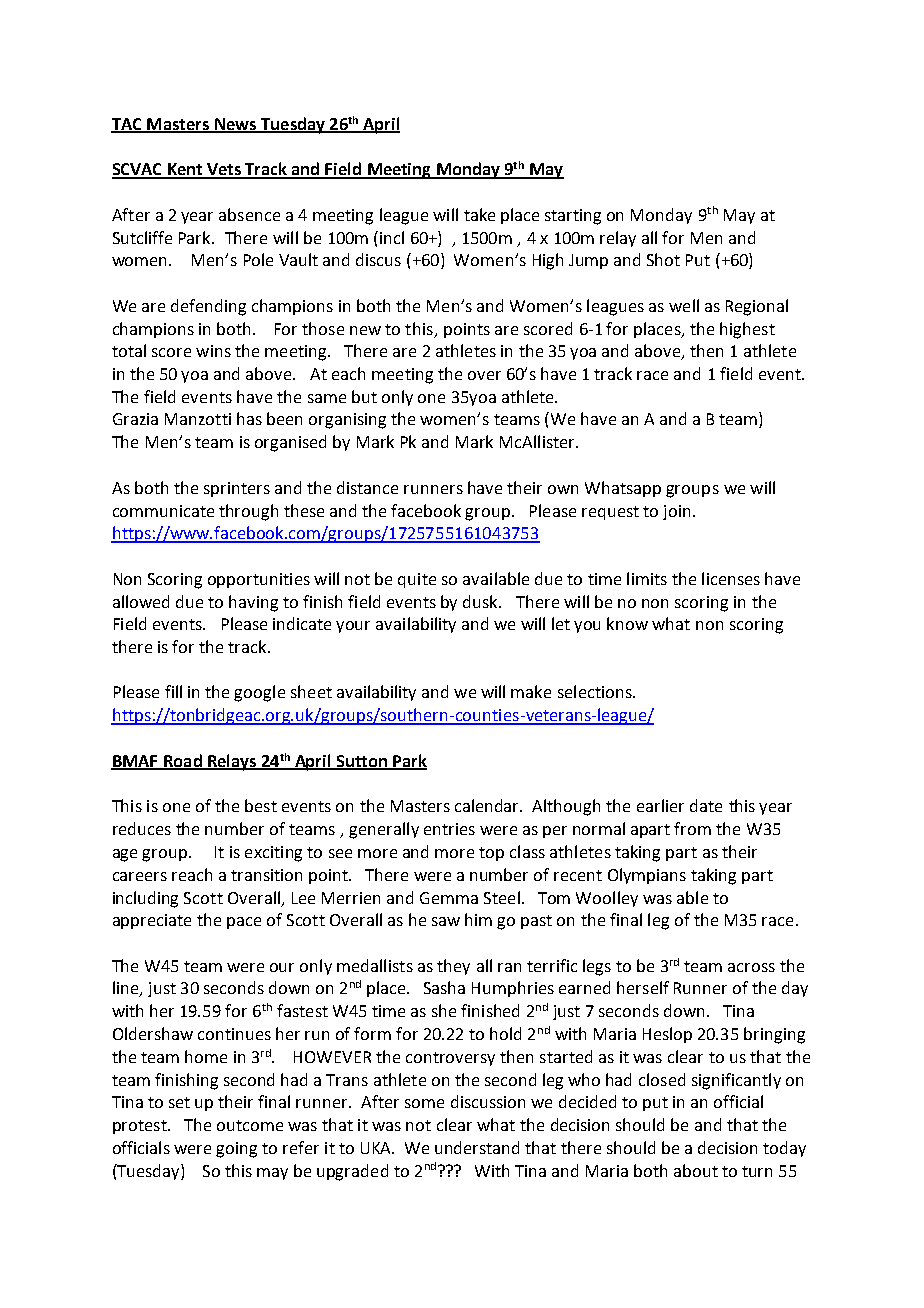  I want to click on going, so click(236, 1150).
